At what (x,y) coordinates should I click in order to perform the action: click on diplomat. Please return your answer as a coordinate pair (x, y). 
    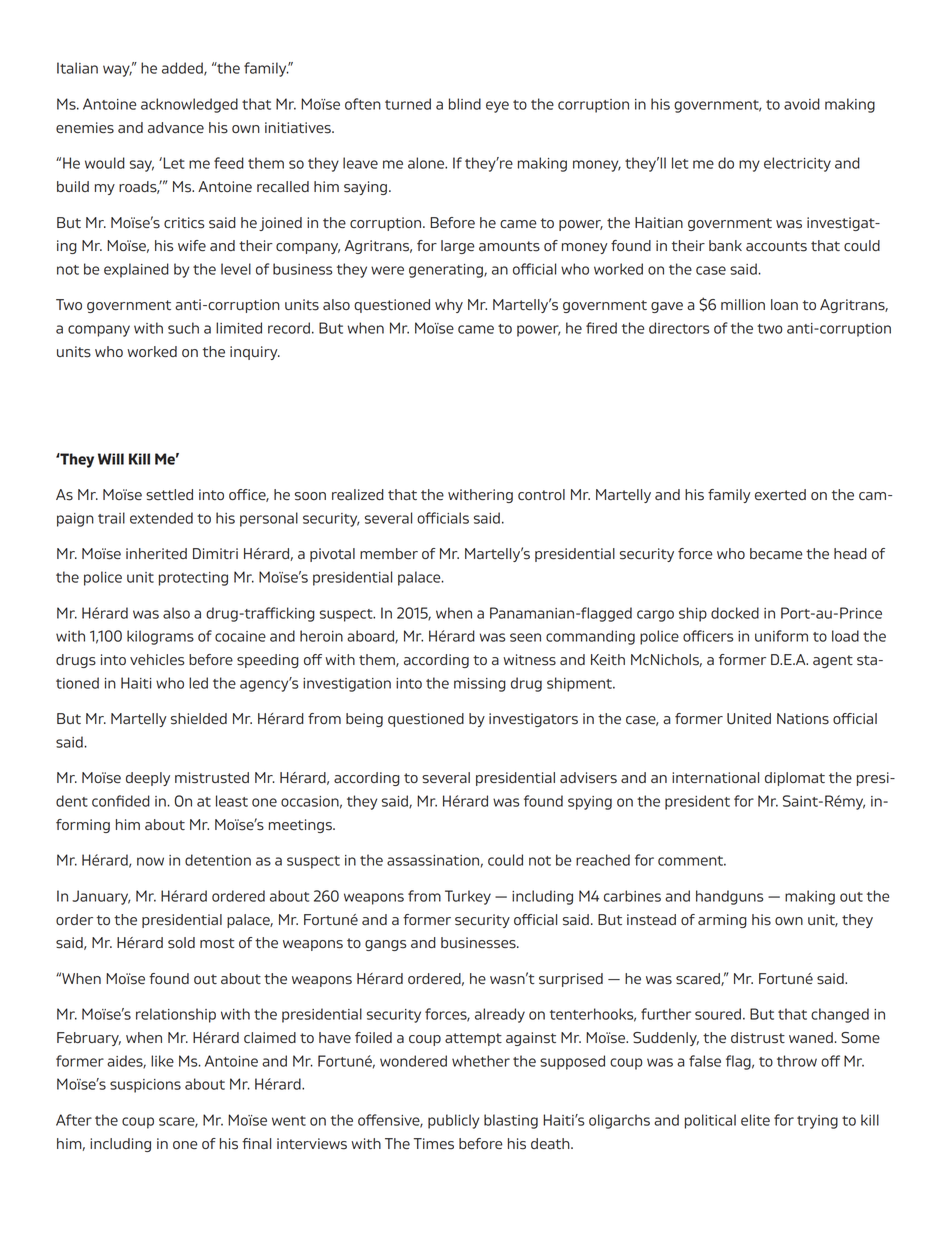
    Looking at the image, I should click on (795, 779).
